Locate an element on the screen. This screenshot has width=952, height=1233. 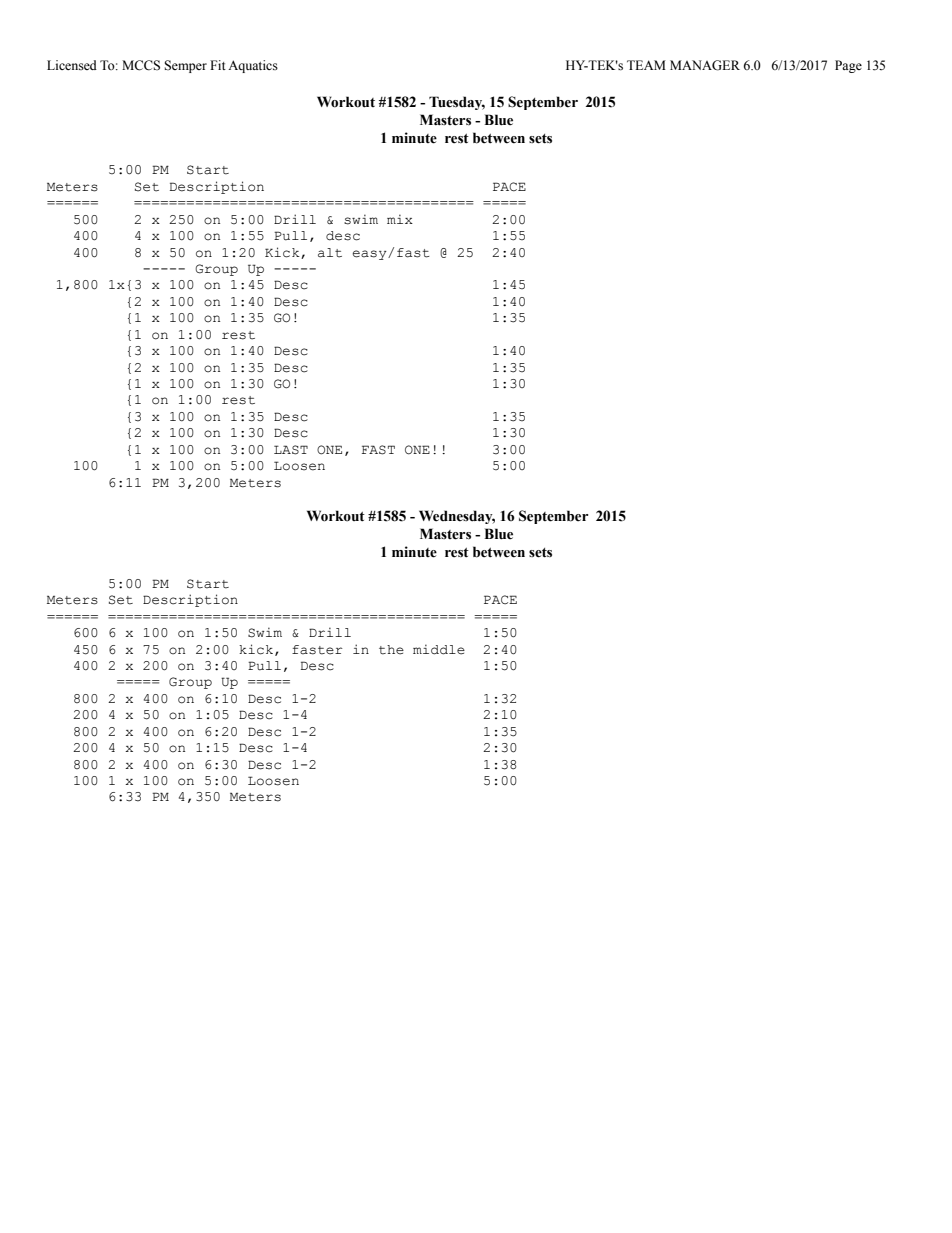
Fit is located at coordinates (218, 65).
